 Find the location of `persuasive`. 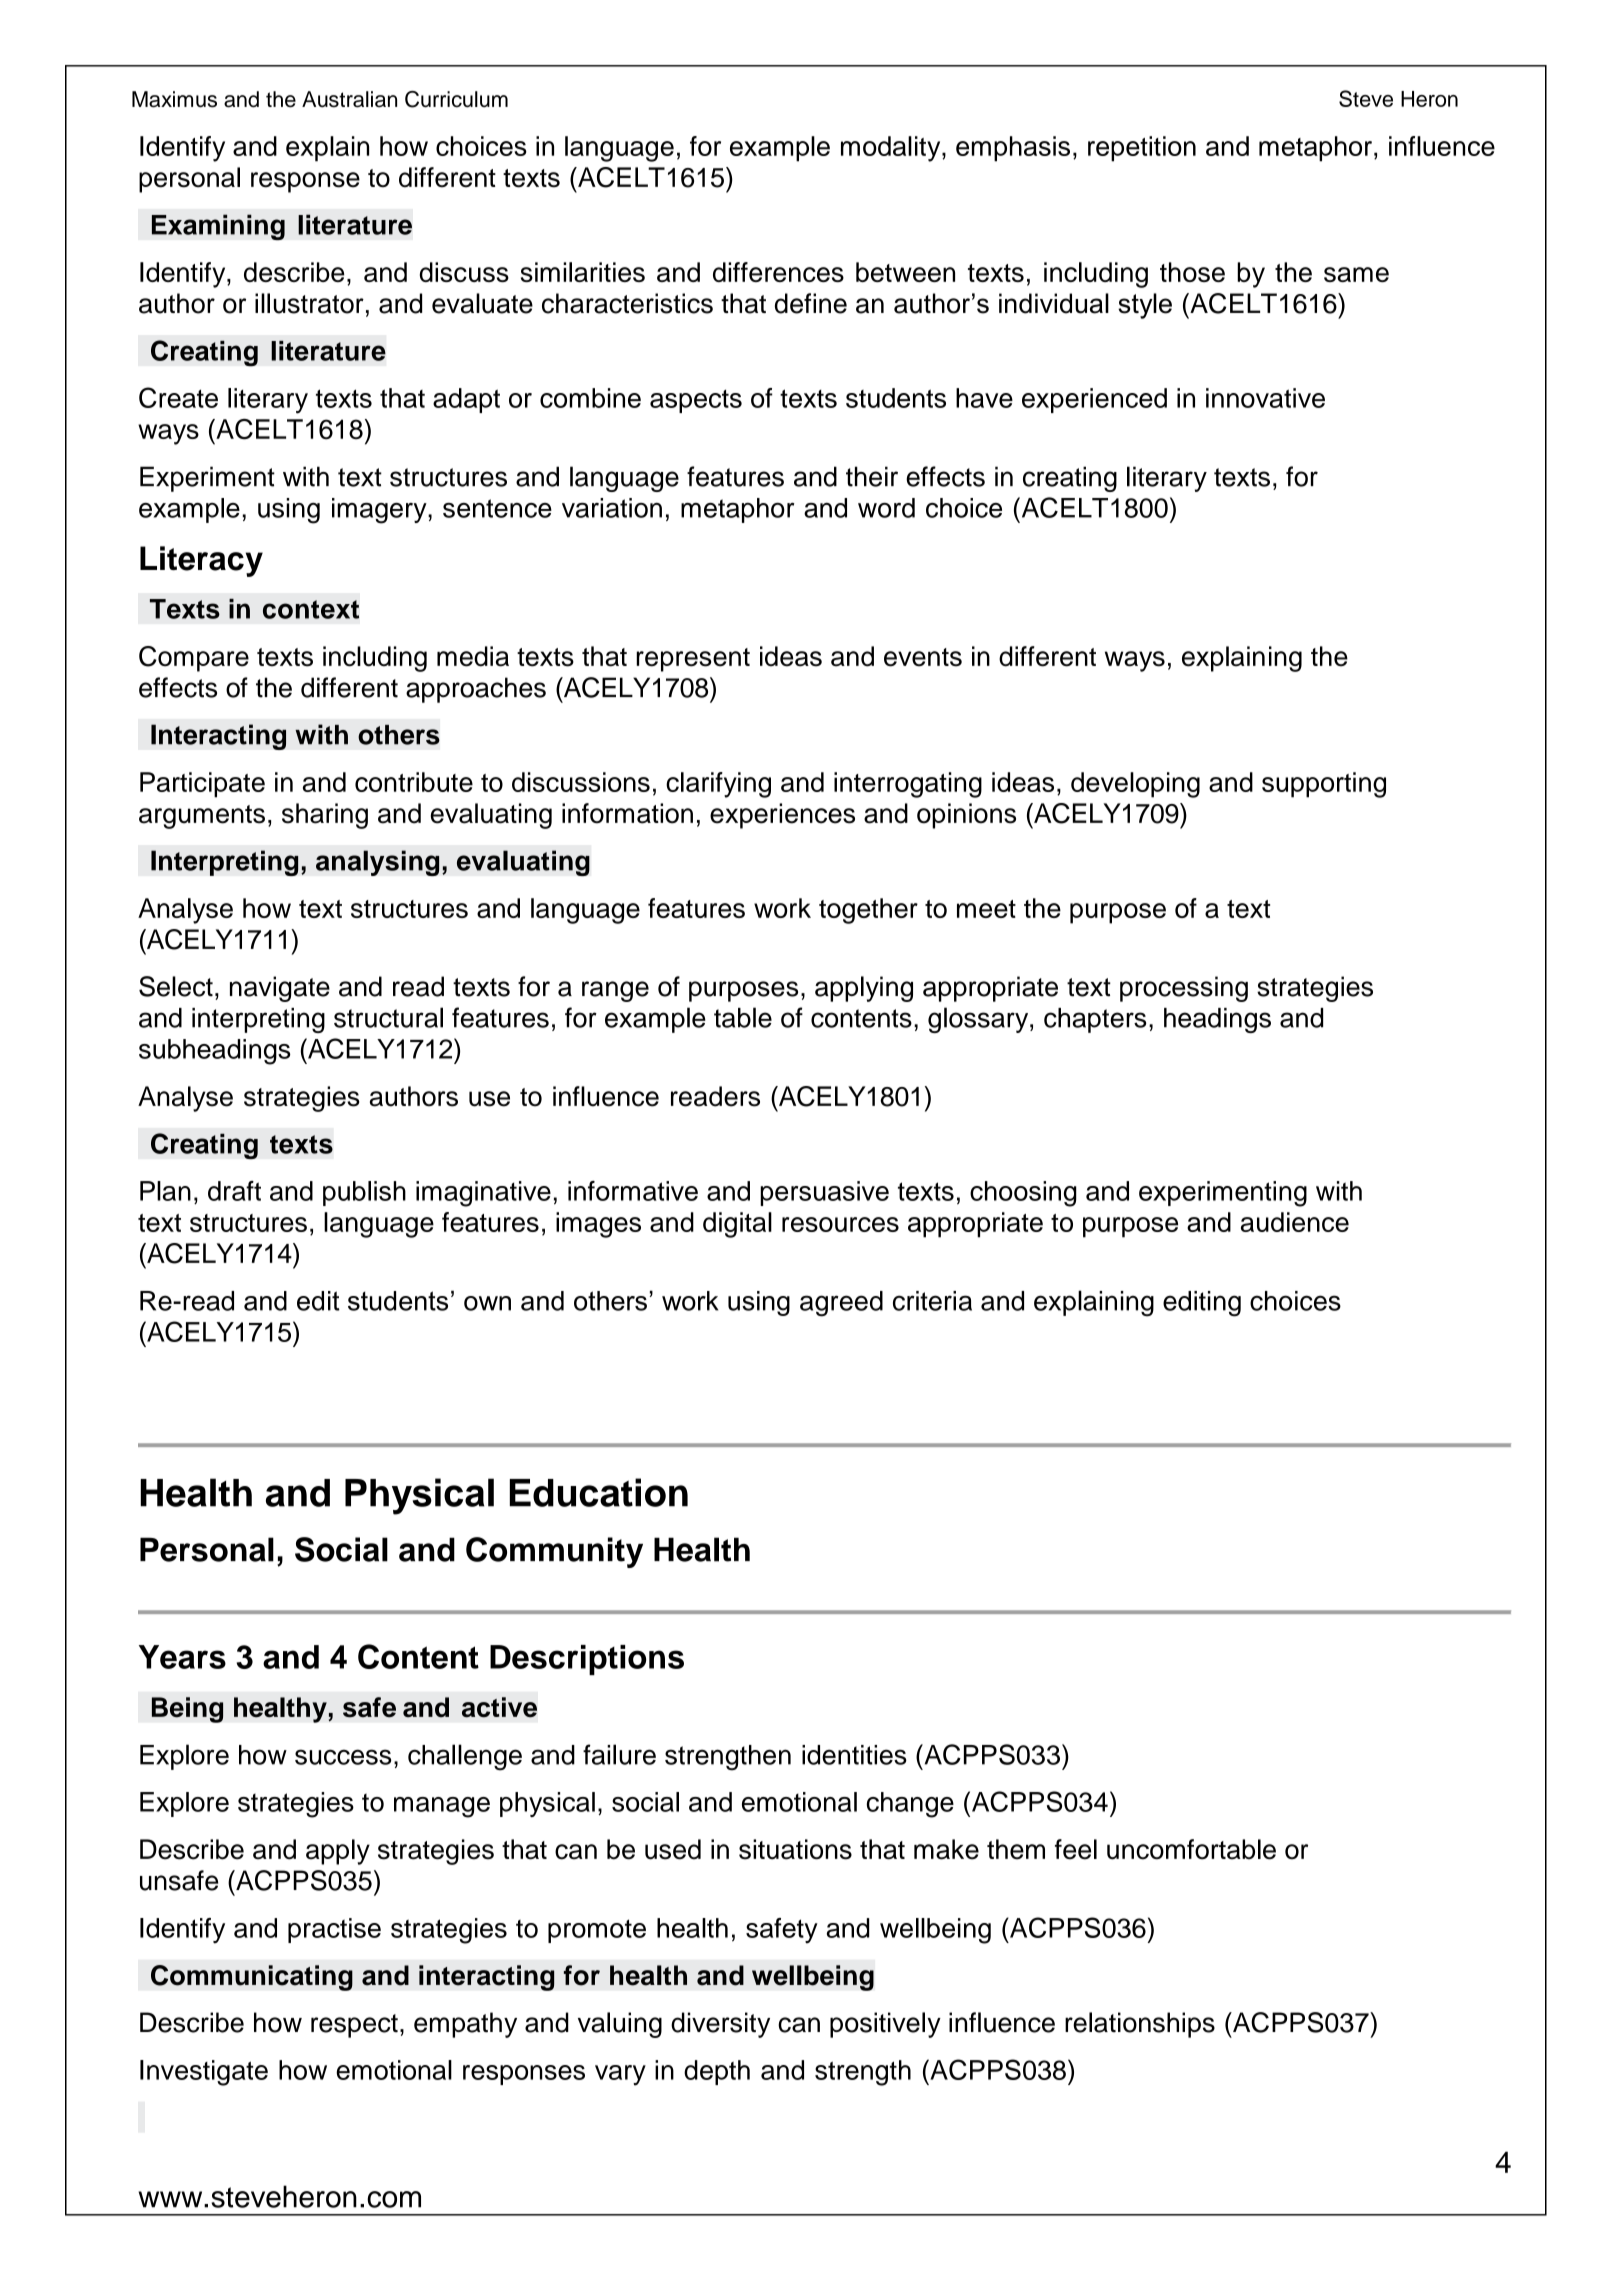

persuasive is located at coordinates (824, 1193).
